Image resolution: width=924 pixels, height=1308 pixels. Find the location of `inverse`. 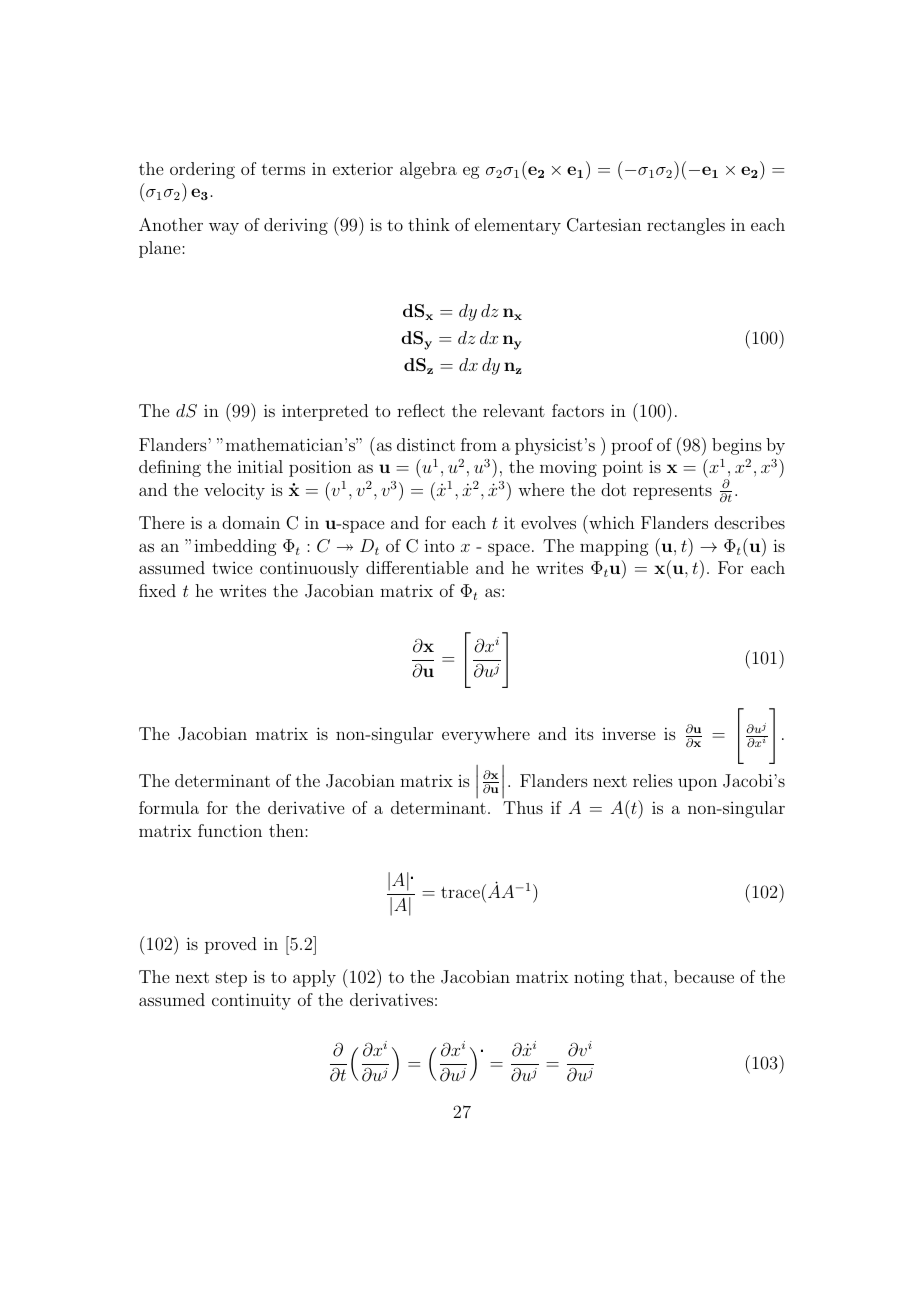

inverse is located at coordinates (628, 734).
